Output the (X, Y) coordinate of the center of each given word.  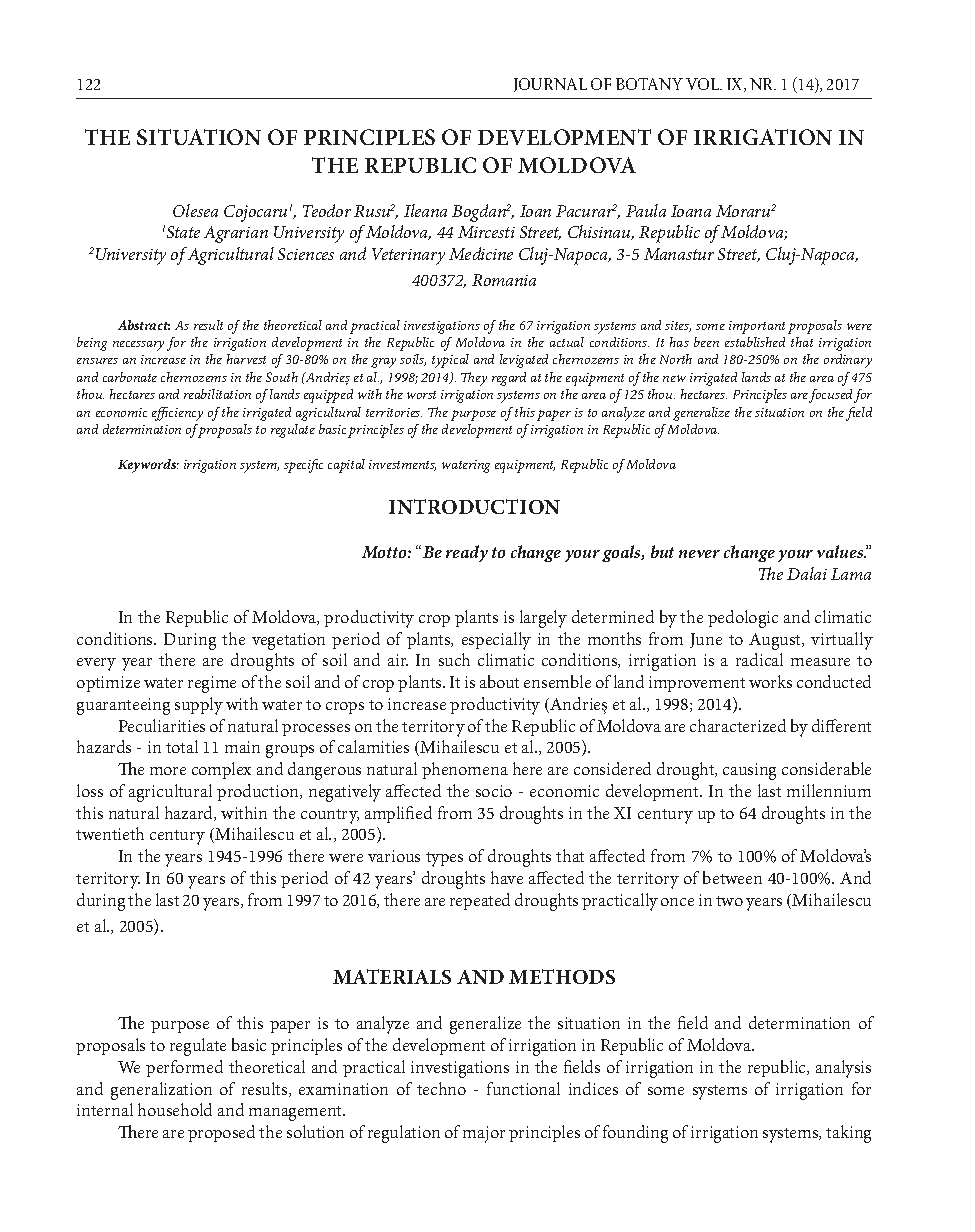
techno (441, 1088)
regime (212, 684)
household (175, 1109)
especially (496, 641)
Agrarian (236, 234)
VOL (704, 84)
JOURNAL (550, 85)
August (776, 641)
